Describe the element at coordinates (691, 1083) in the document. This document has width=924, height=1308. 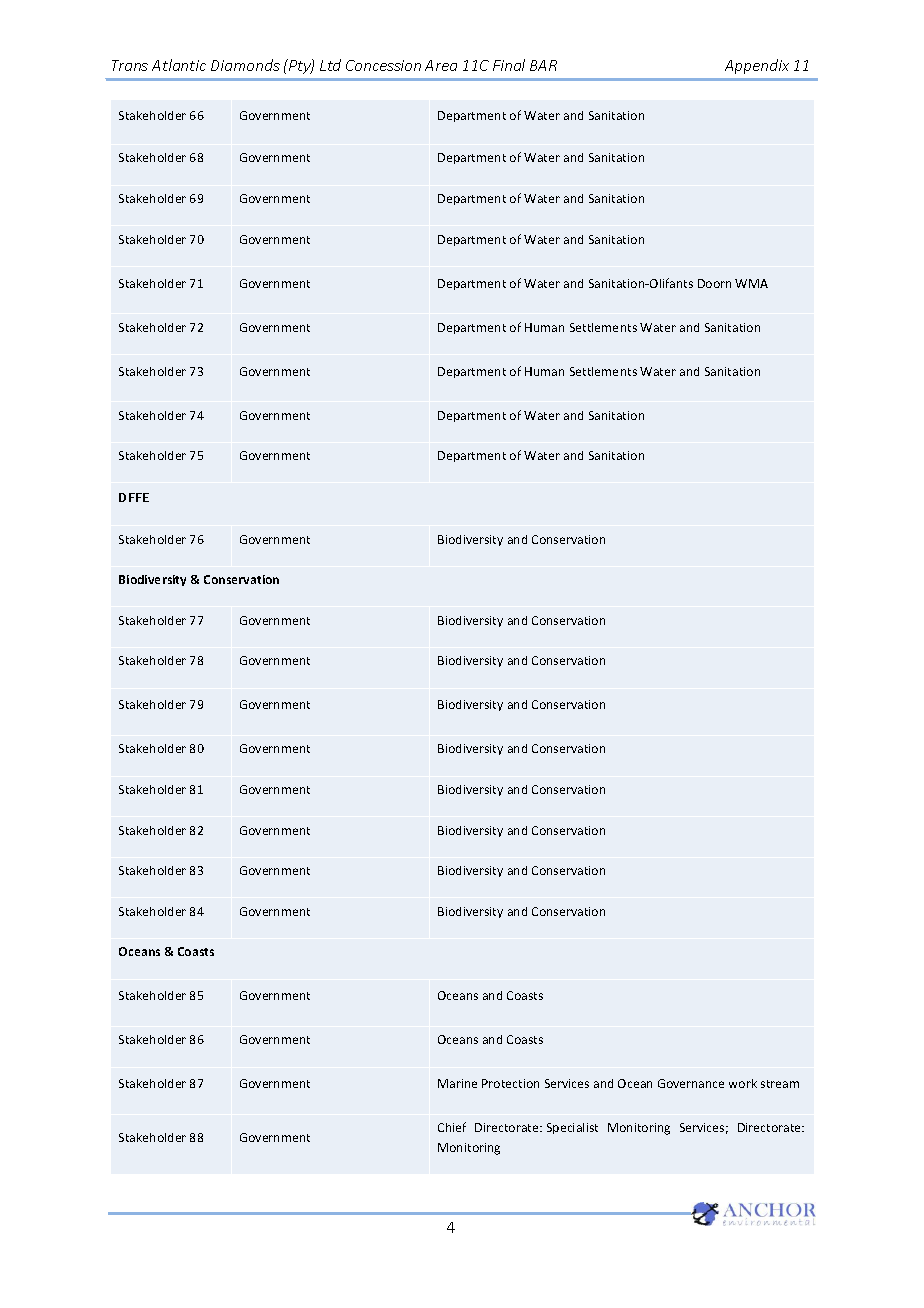
I see `Governance` at that location.
